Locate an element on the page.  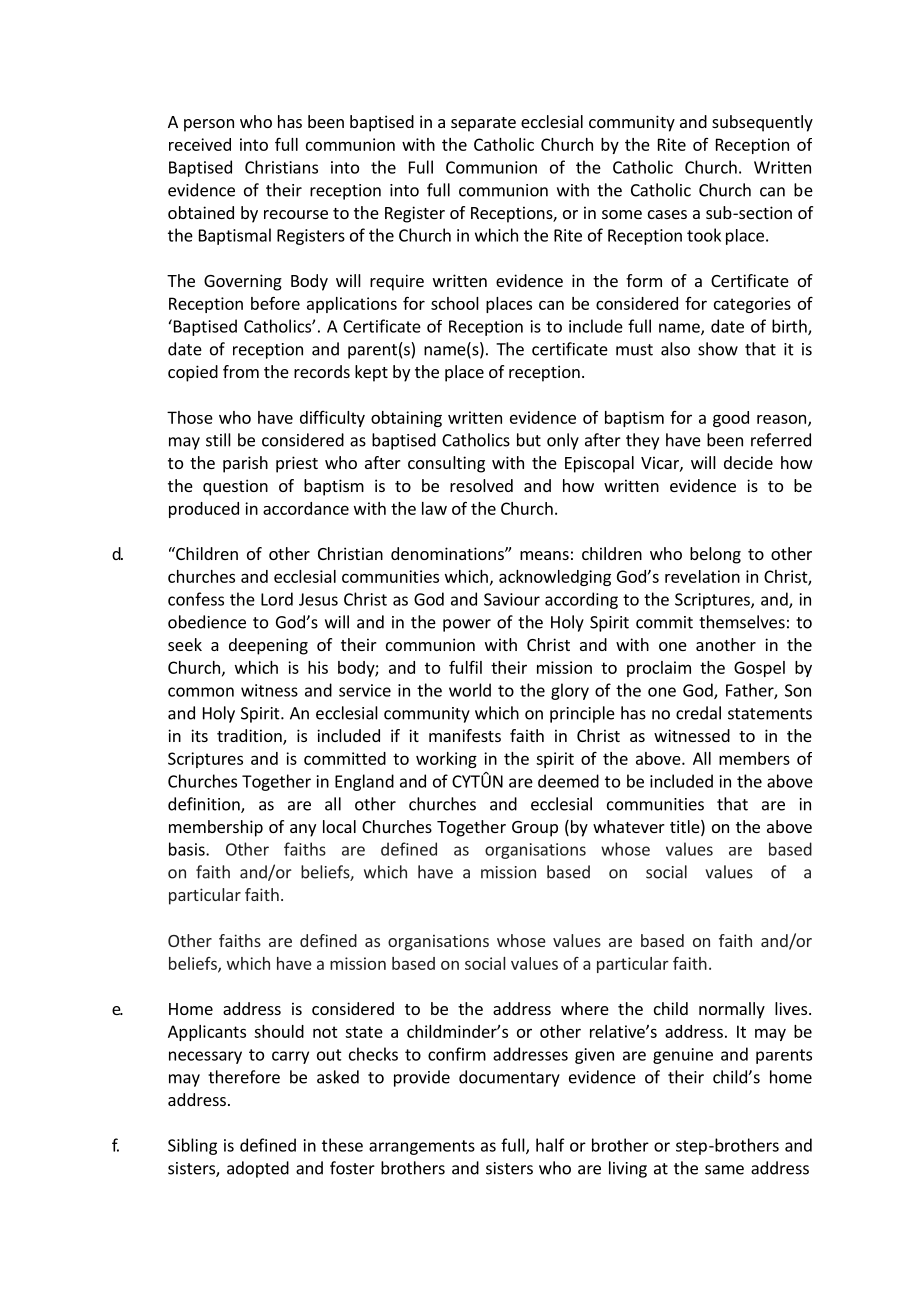
normally is located at coordinates (732, 1010).
